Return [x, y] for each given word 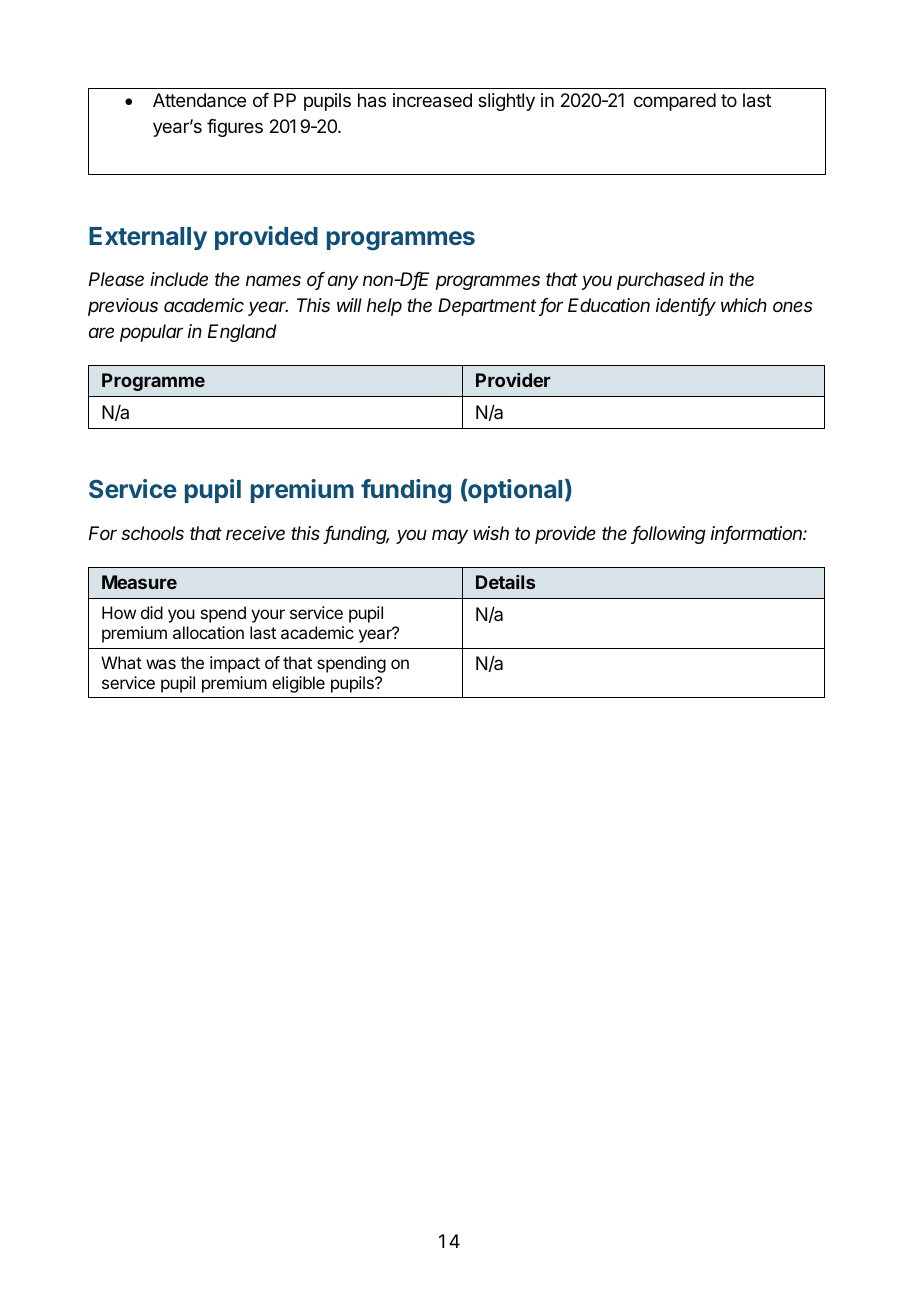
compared [675, 102]
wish [491, 533]
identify [686, 307]
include [179, 279]
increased [432, 100]
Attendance [199, 100]
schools [152, 533]
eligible [298, 684]
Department [487, 307]
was [161, 664]
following [669, 535]
